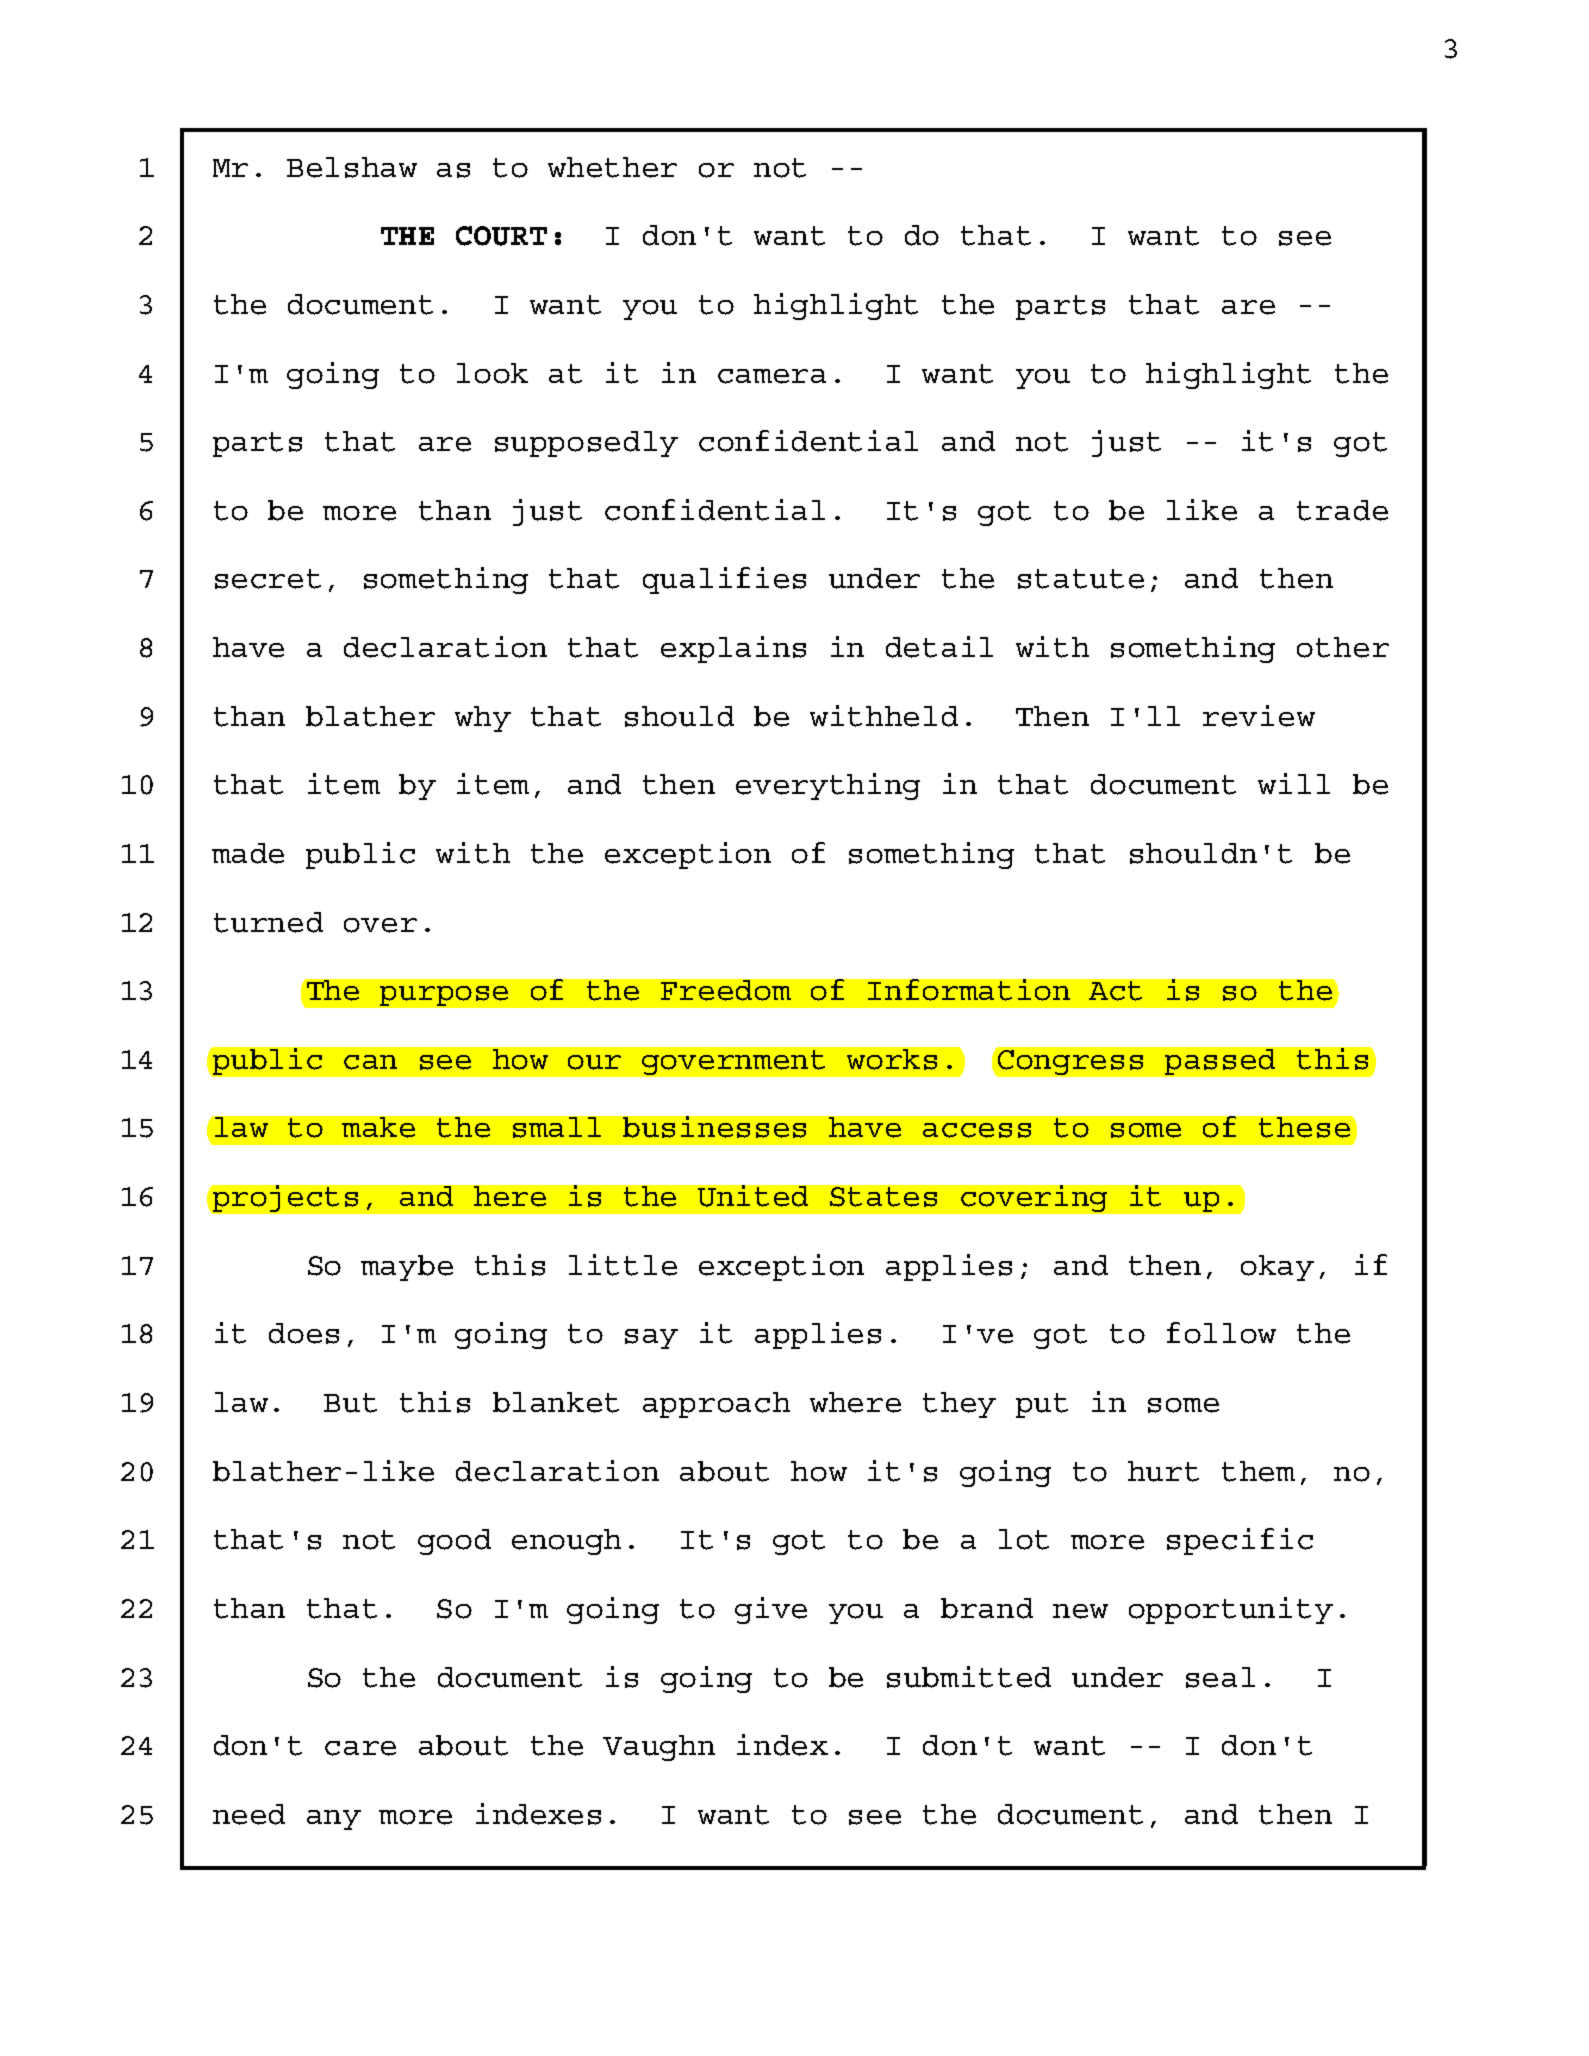 This screenshot has height=2056, width=1589. I want to click on follow, so click(1221, 1333).
